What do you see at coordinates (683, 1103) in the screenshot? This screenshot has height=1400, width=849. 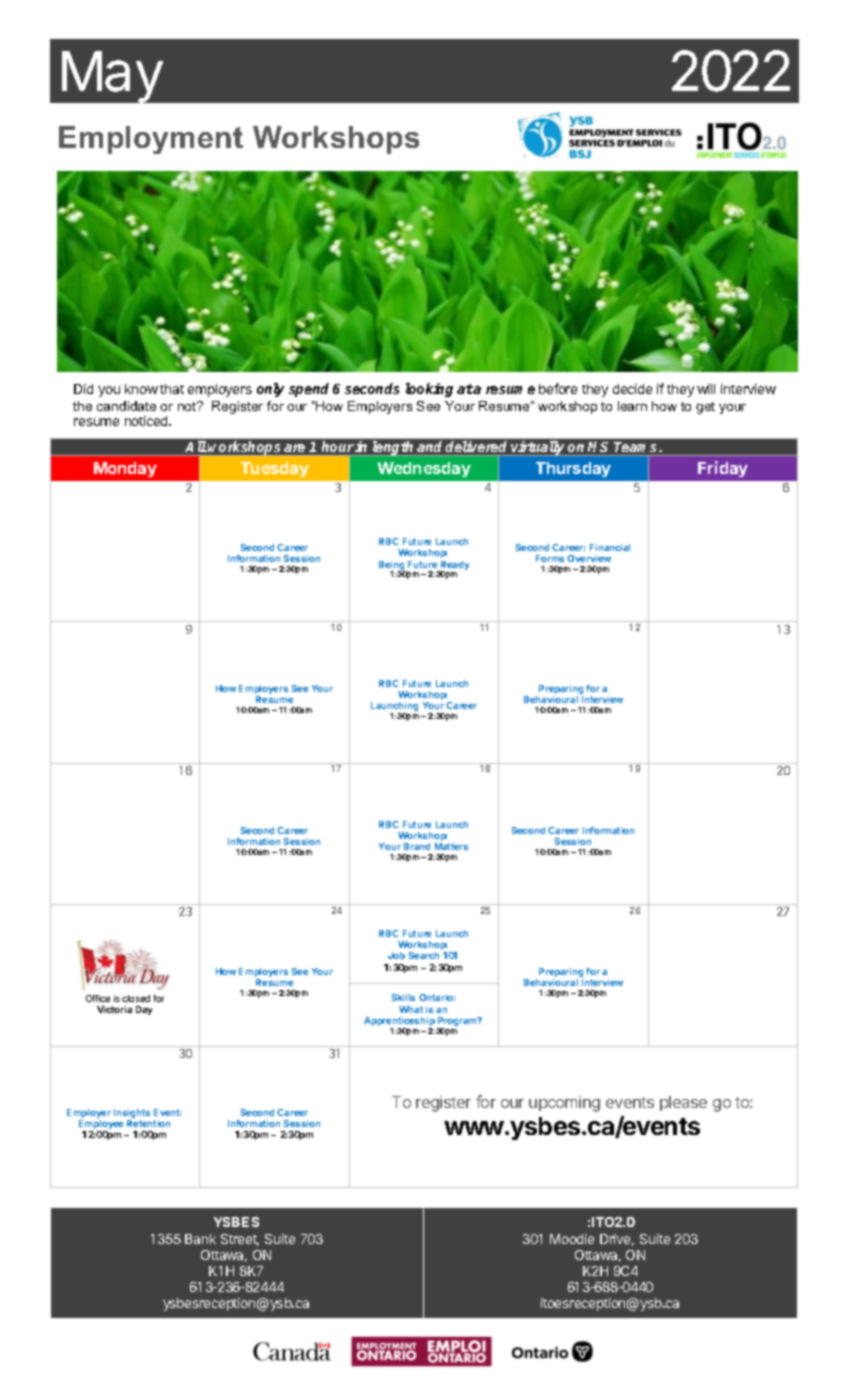 I see `please` at bounding box center [683, 1103].
